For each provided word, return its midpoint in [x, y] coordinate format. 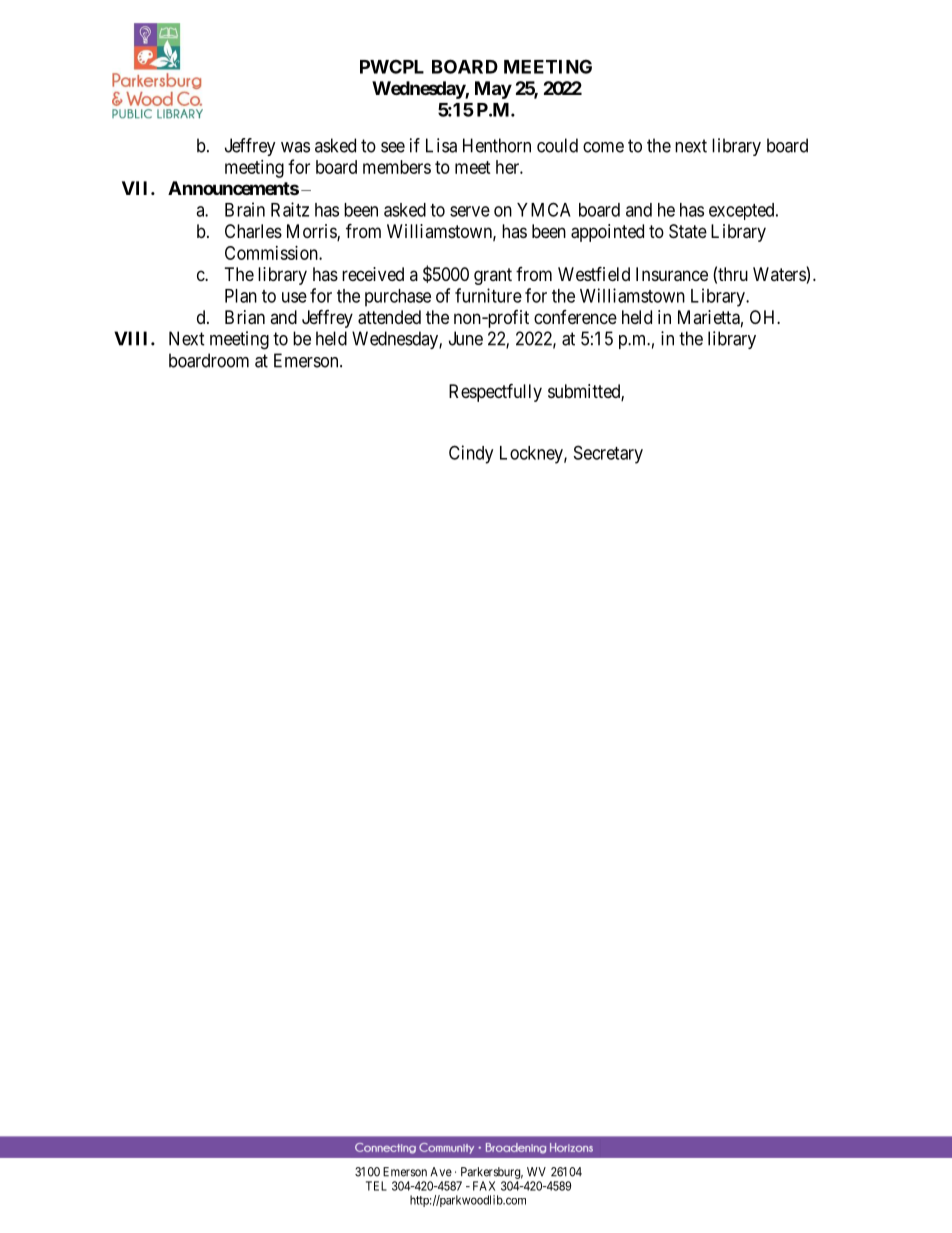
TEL [376, 1186]
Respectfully [495, 392]
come [603, 147]
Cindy [471, 454]
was [295, 147]
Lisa [441, 145]
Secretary [608, 454]
